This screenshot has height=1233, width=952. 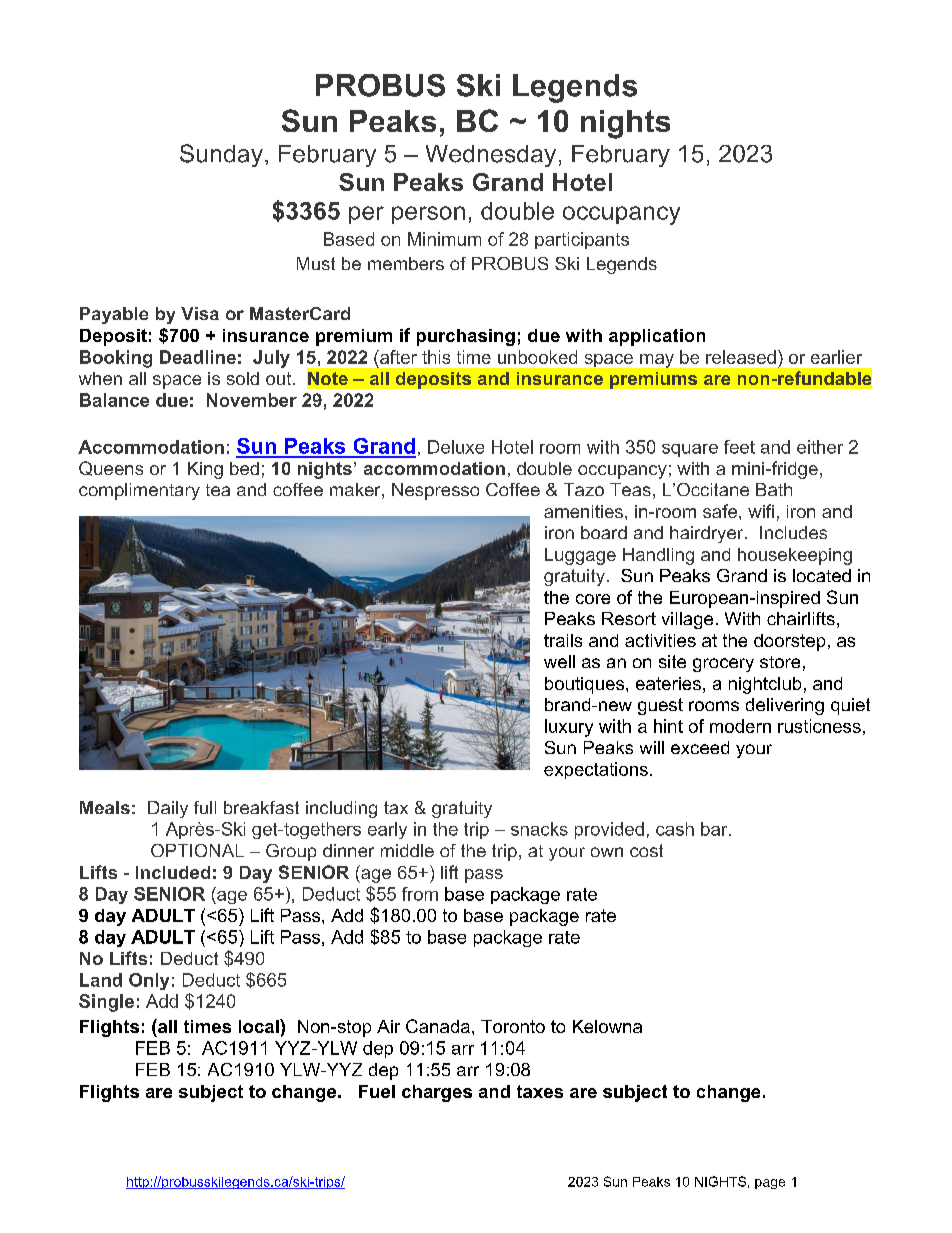 What do you see at coordinates (221, 155) in the screenshot?
I see `Sunday` at bounding box center [221, 155].
